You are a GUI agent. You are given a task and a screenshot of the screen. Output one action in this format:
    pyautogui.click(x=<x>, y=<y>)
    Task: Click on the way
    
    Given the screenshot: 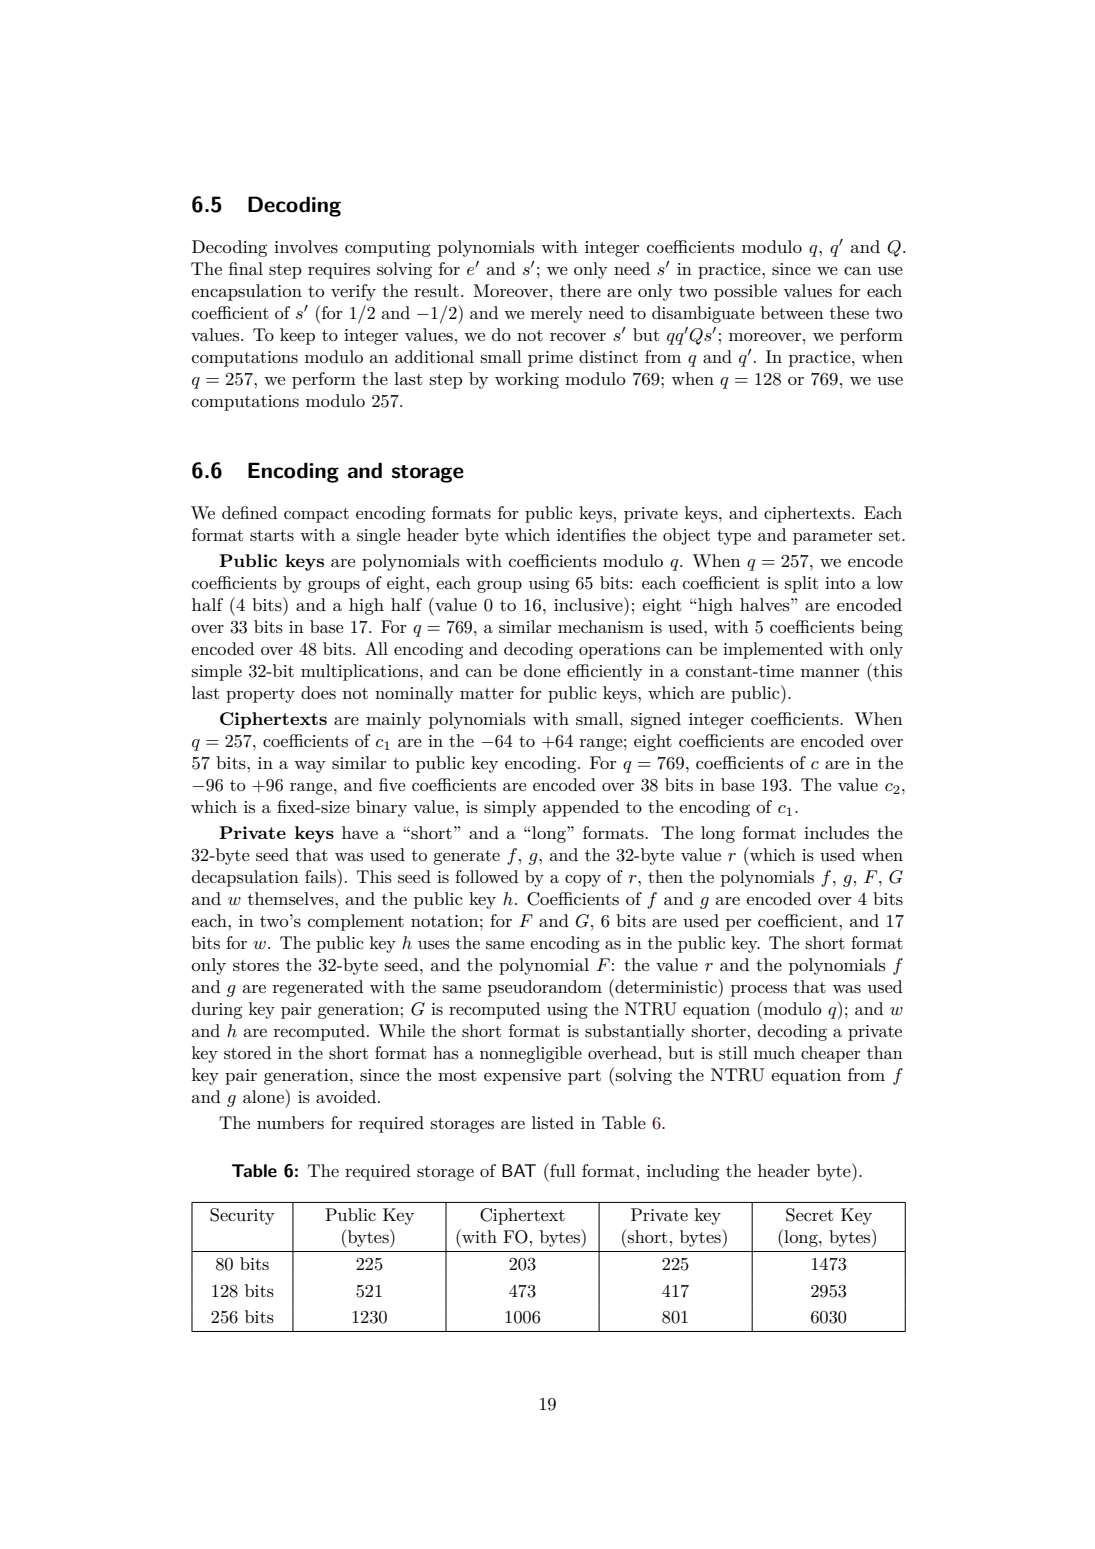 What is the action you would take?
    pyautogui.click(x=310, y=767)
